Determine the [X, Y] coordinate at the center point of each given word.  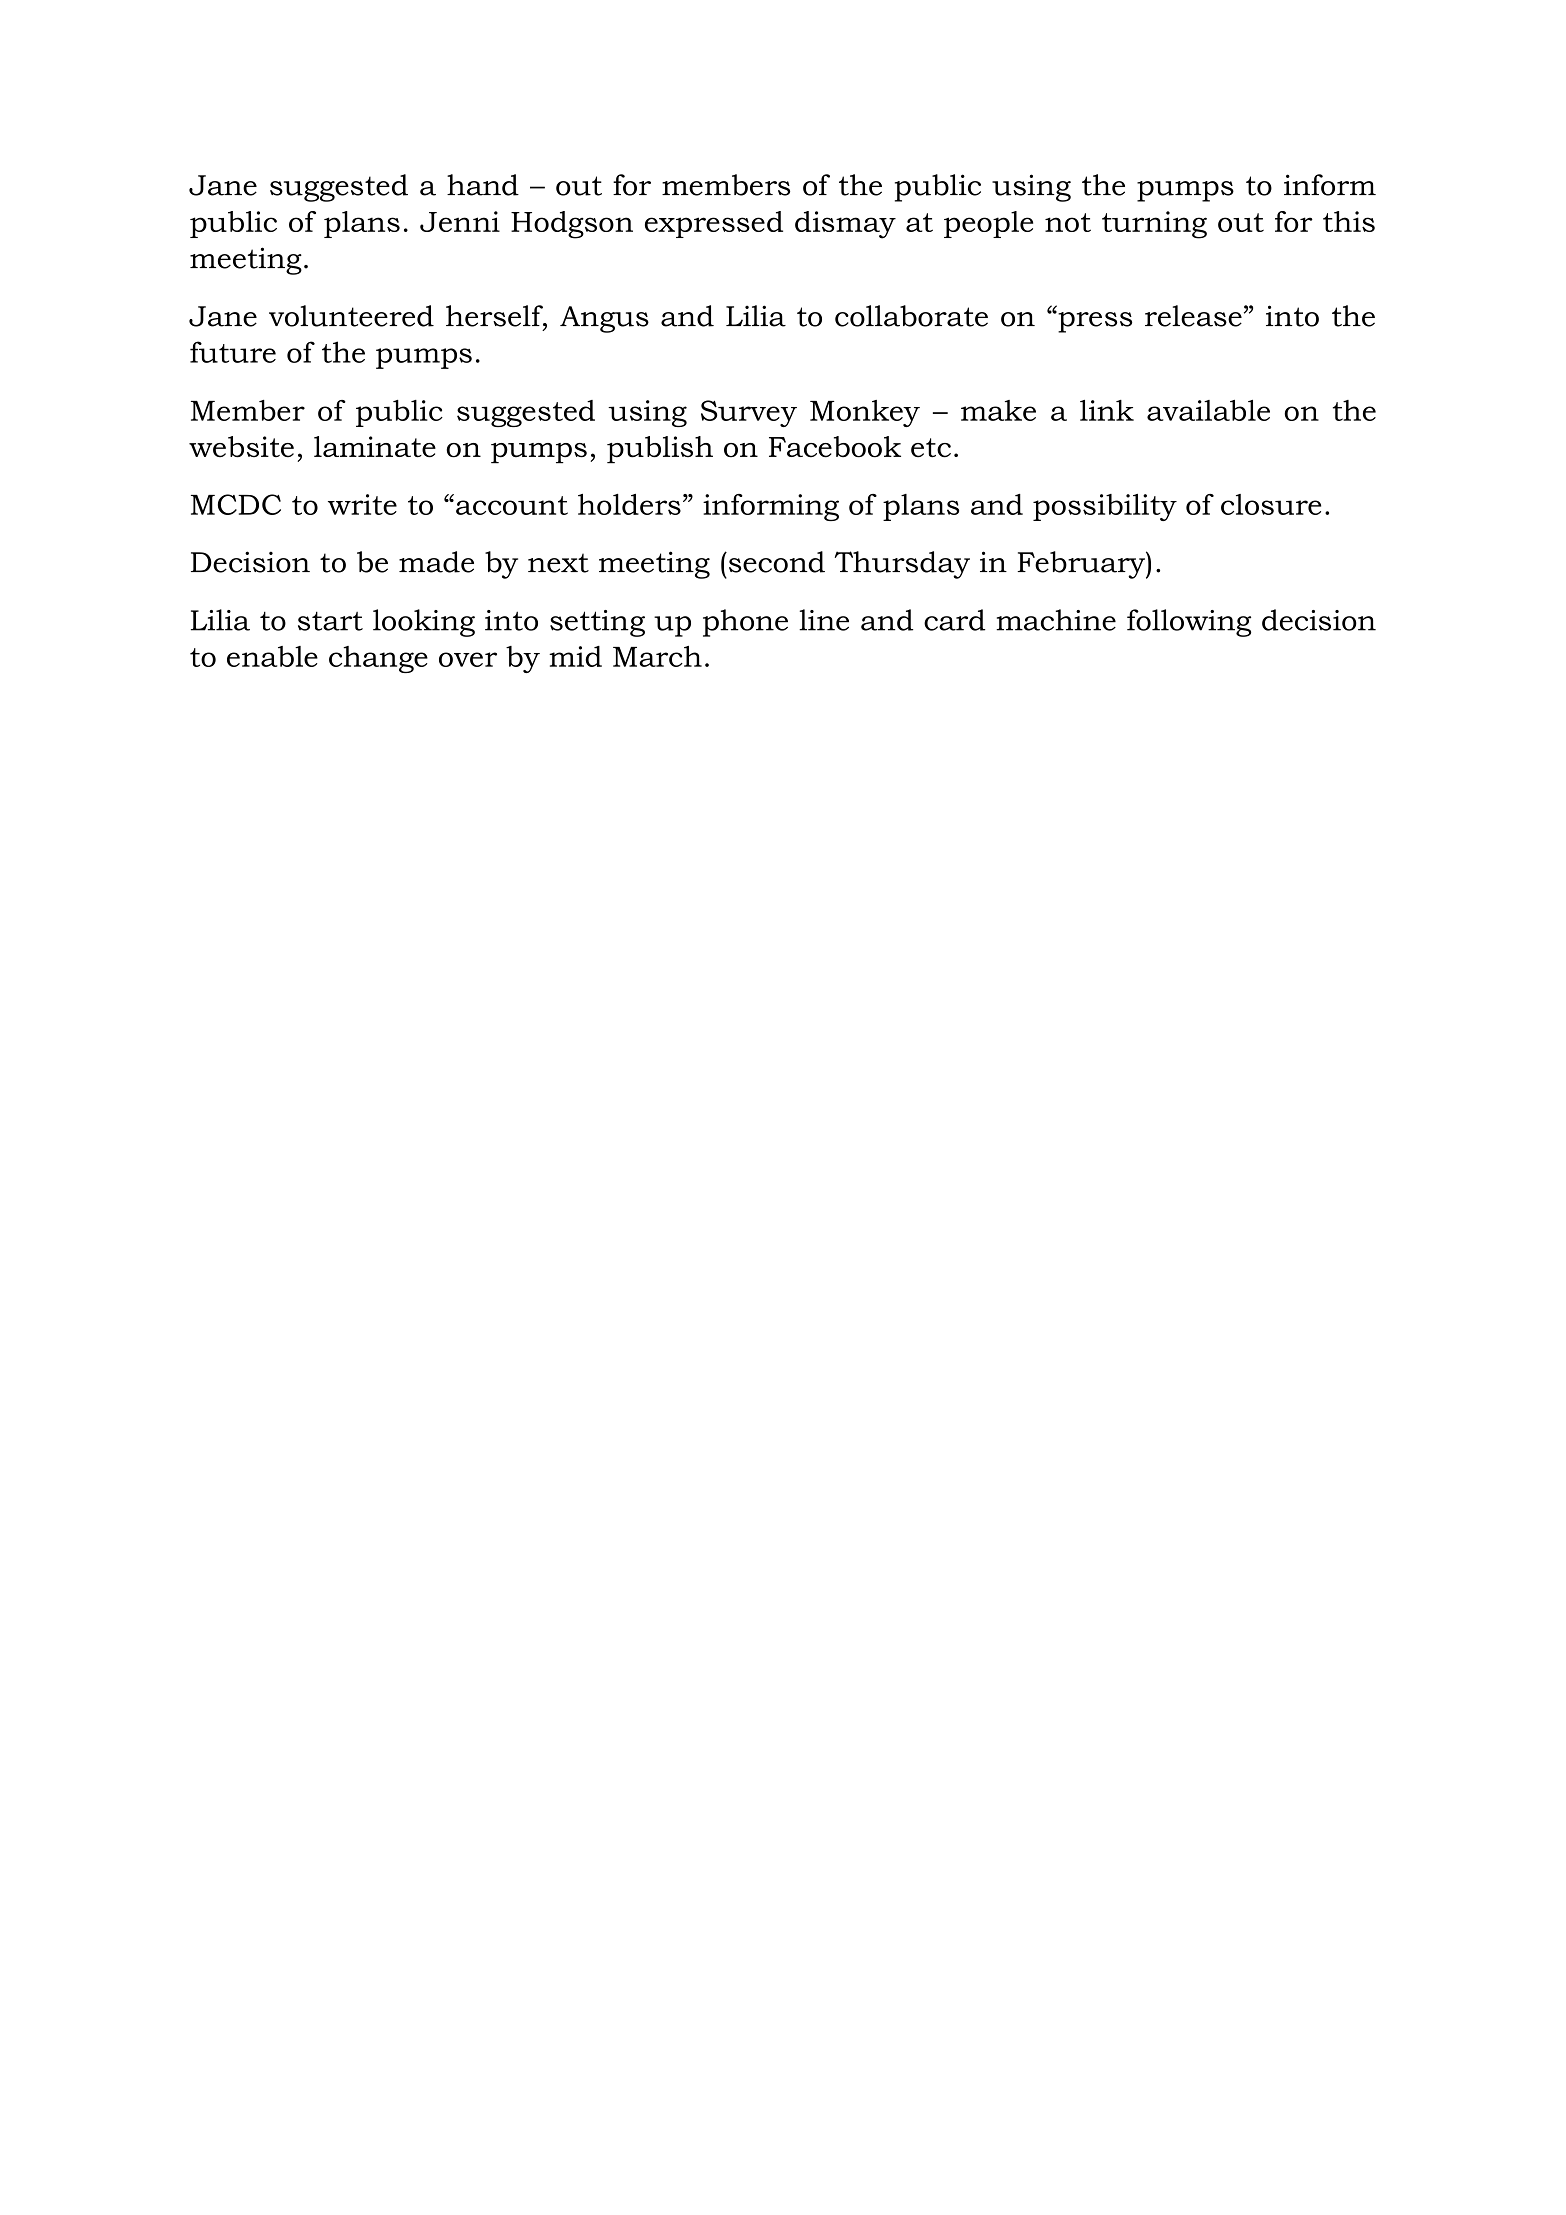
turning [1154, 225]
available [1208, 410]
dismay [845, 225]
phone [745, 623]
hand [483, 185]
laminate [375, 447]
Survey [749, 413]
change [378, 659]
